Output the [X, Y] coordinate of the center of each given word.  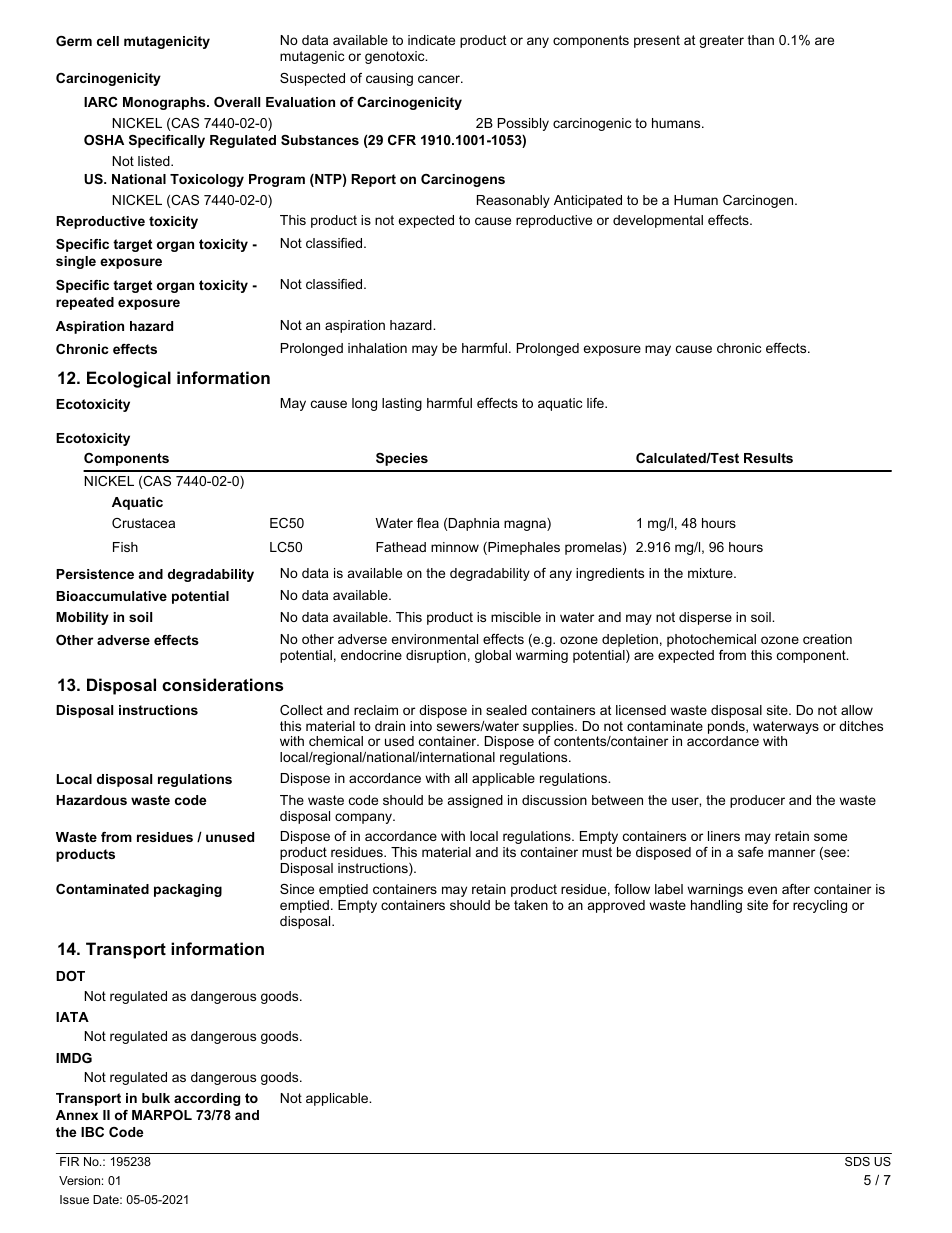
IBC [92, 1132]
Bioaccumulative [111, 596]
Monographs [165, 103]
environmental [434, 639]
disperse [705, 618]
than [761, 40]
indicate [431, 40]
